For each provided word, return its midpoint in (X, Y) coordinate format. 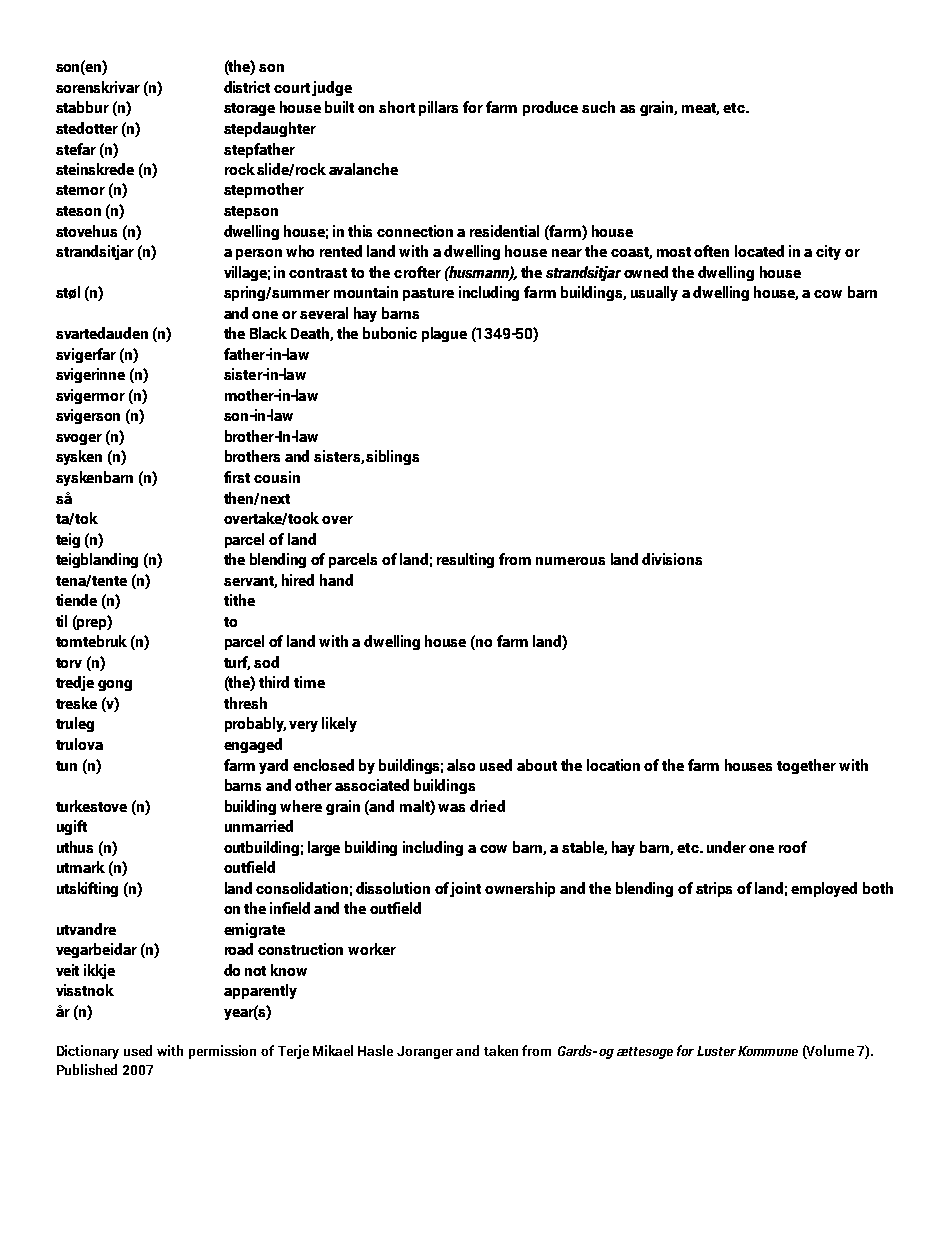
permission (222, 1052)
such (598, 107)
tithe (239, 600)
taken (501, 1050)
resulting (465, 560)
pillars (438, 108)
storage (249, 109)
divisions (672, 559)
